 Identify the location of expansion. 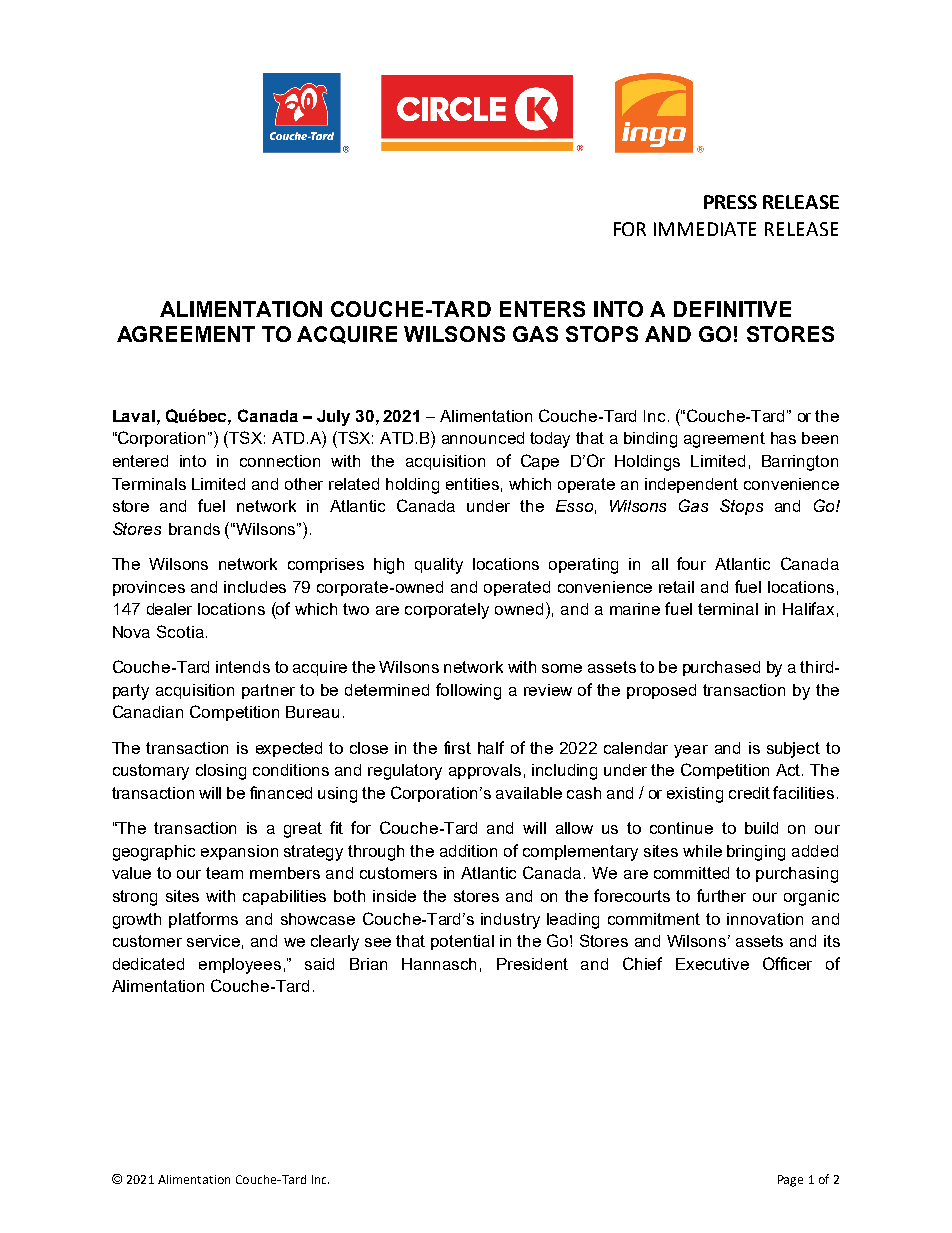
(239, 852).
